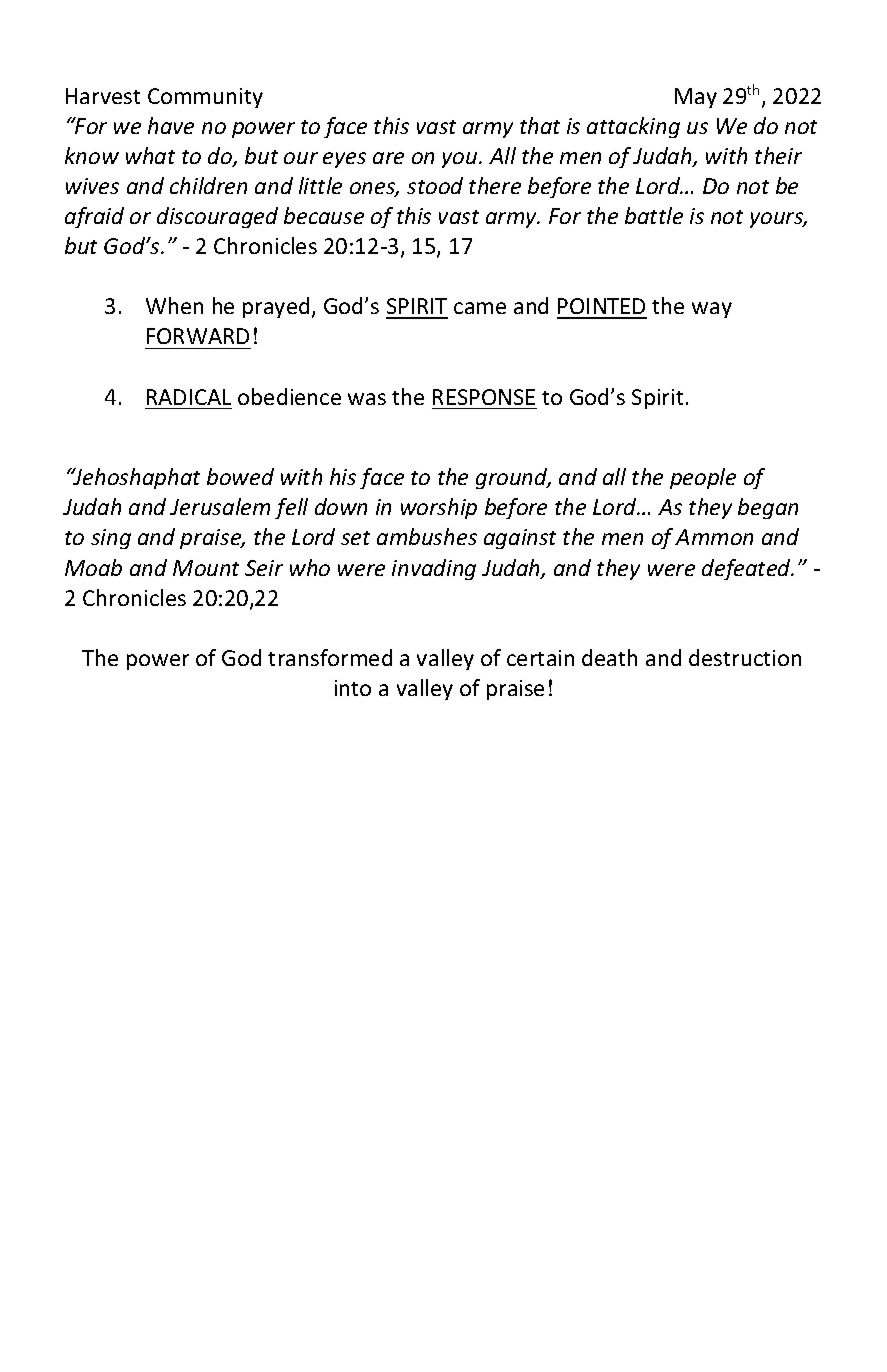 Image resolution: width=887 pixels, height=1372 pixels. What do you see at coordinates (217, 217) in the document?
I see `discouraged` at bounding box center [217, 217].
